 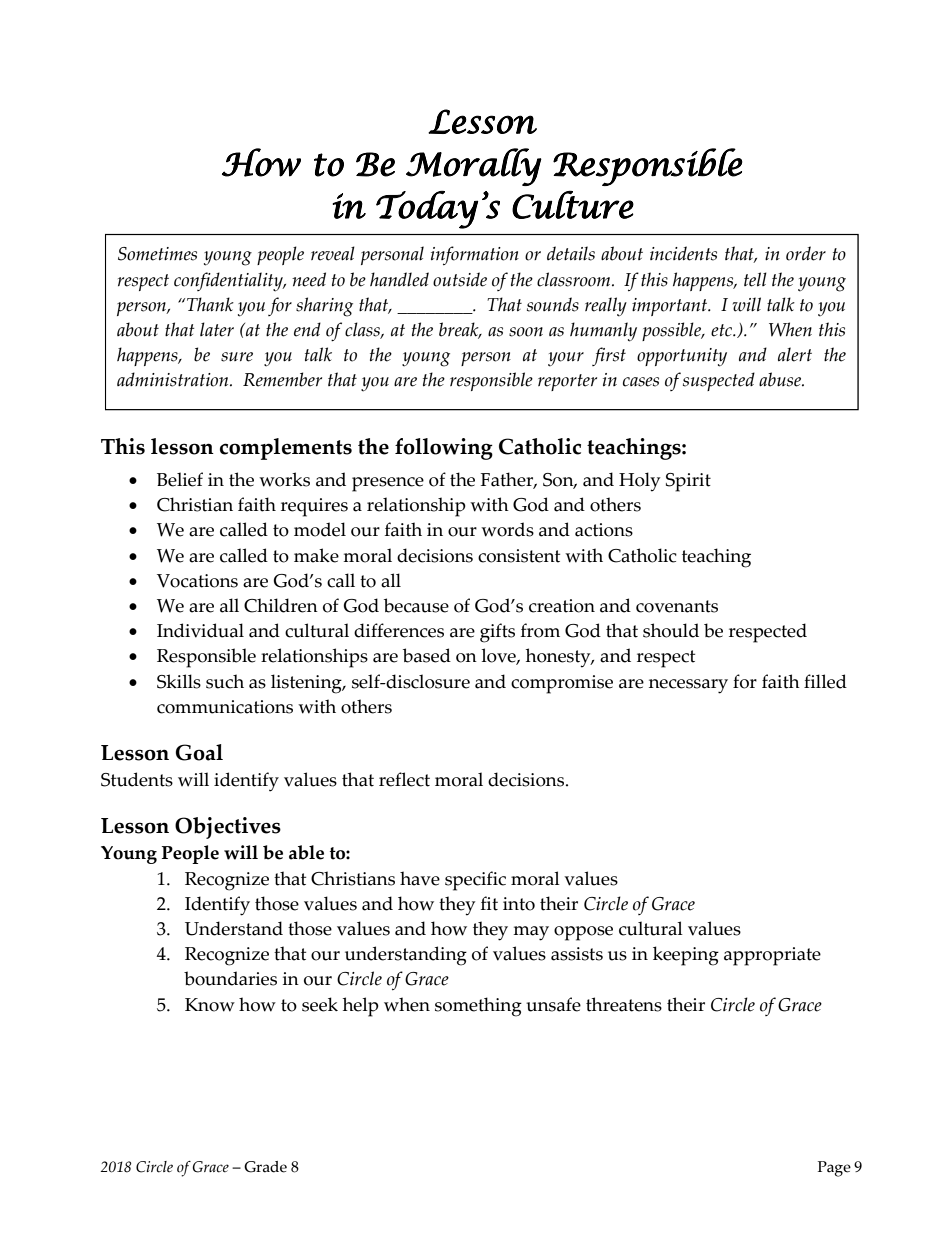 What do you see at coordinates (427, 655) in the image?
I see `based` at bounding box center [427, 655].
